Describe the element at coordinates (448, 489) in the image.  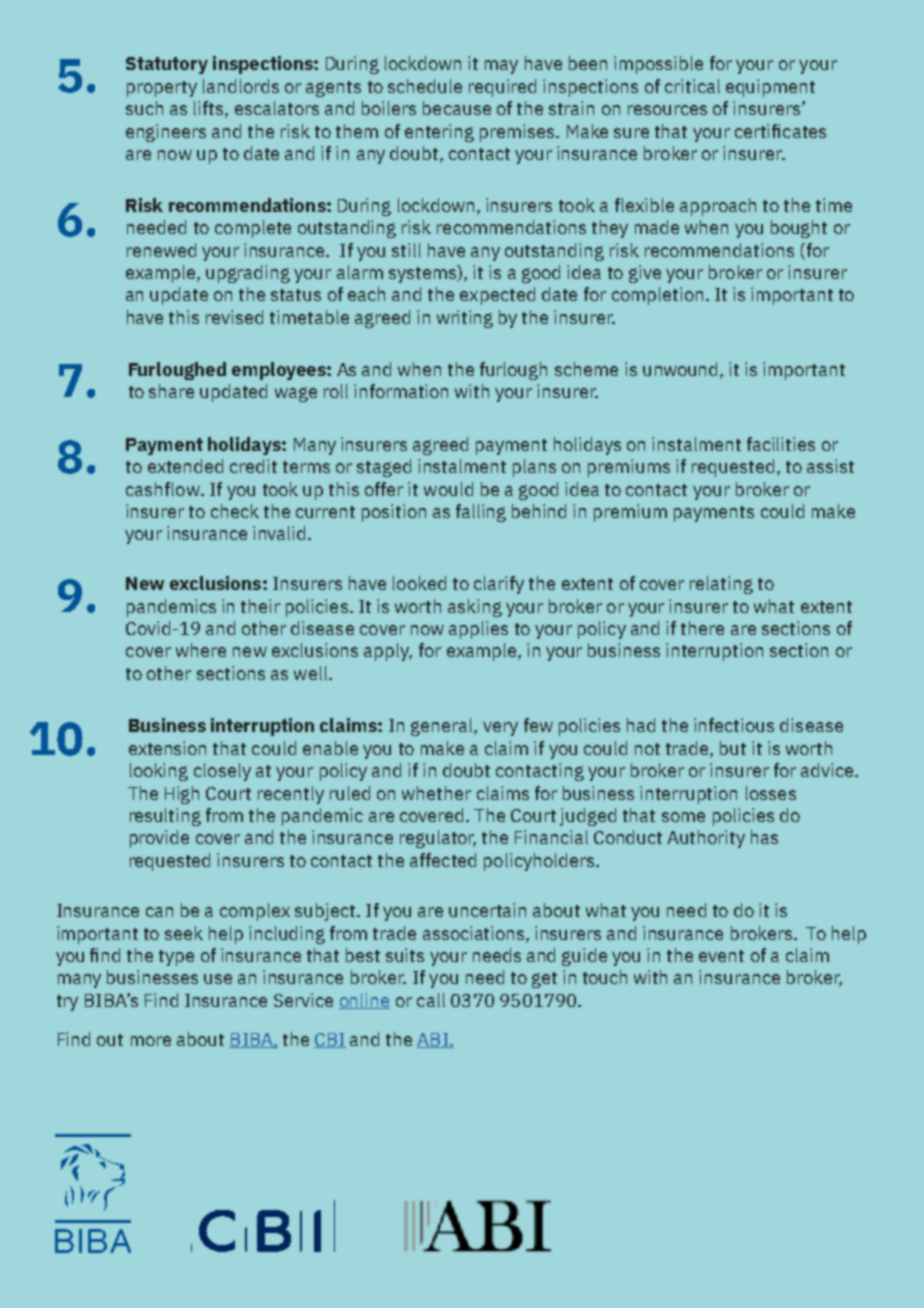
I see `would` at that location.
